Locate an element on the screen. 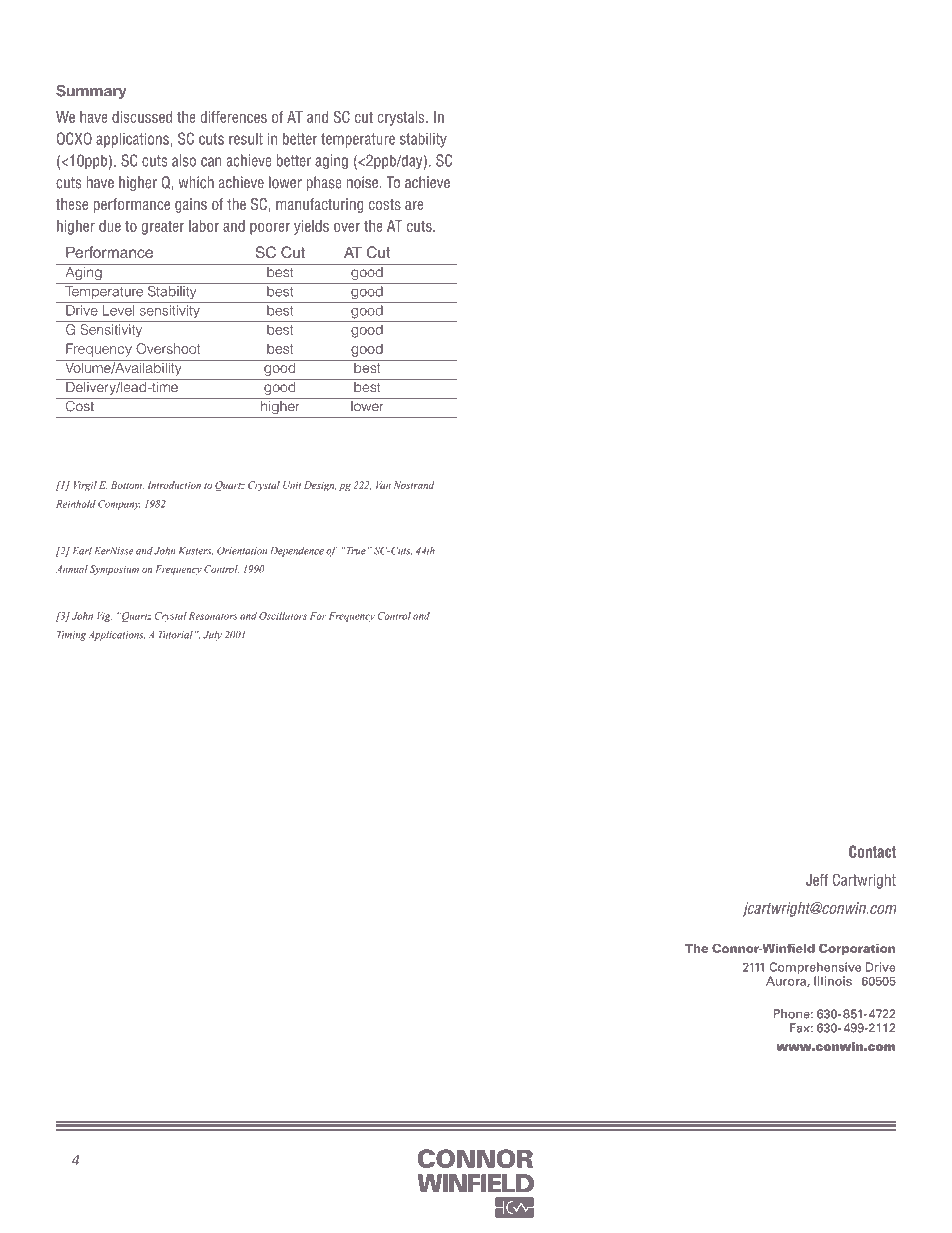 The height and width of the screenshot is (1233, 952). Tutorial is located at coordinates (176, 634).
